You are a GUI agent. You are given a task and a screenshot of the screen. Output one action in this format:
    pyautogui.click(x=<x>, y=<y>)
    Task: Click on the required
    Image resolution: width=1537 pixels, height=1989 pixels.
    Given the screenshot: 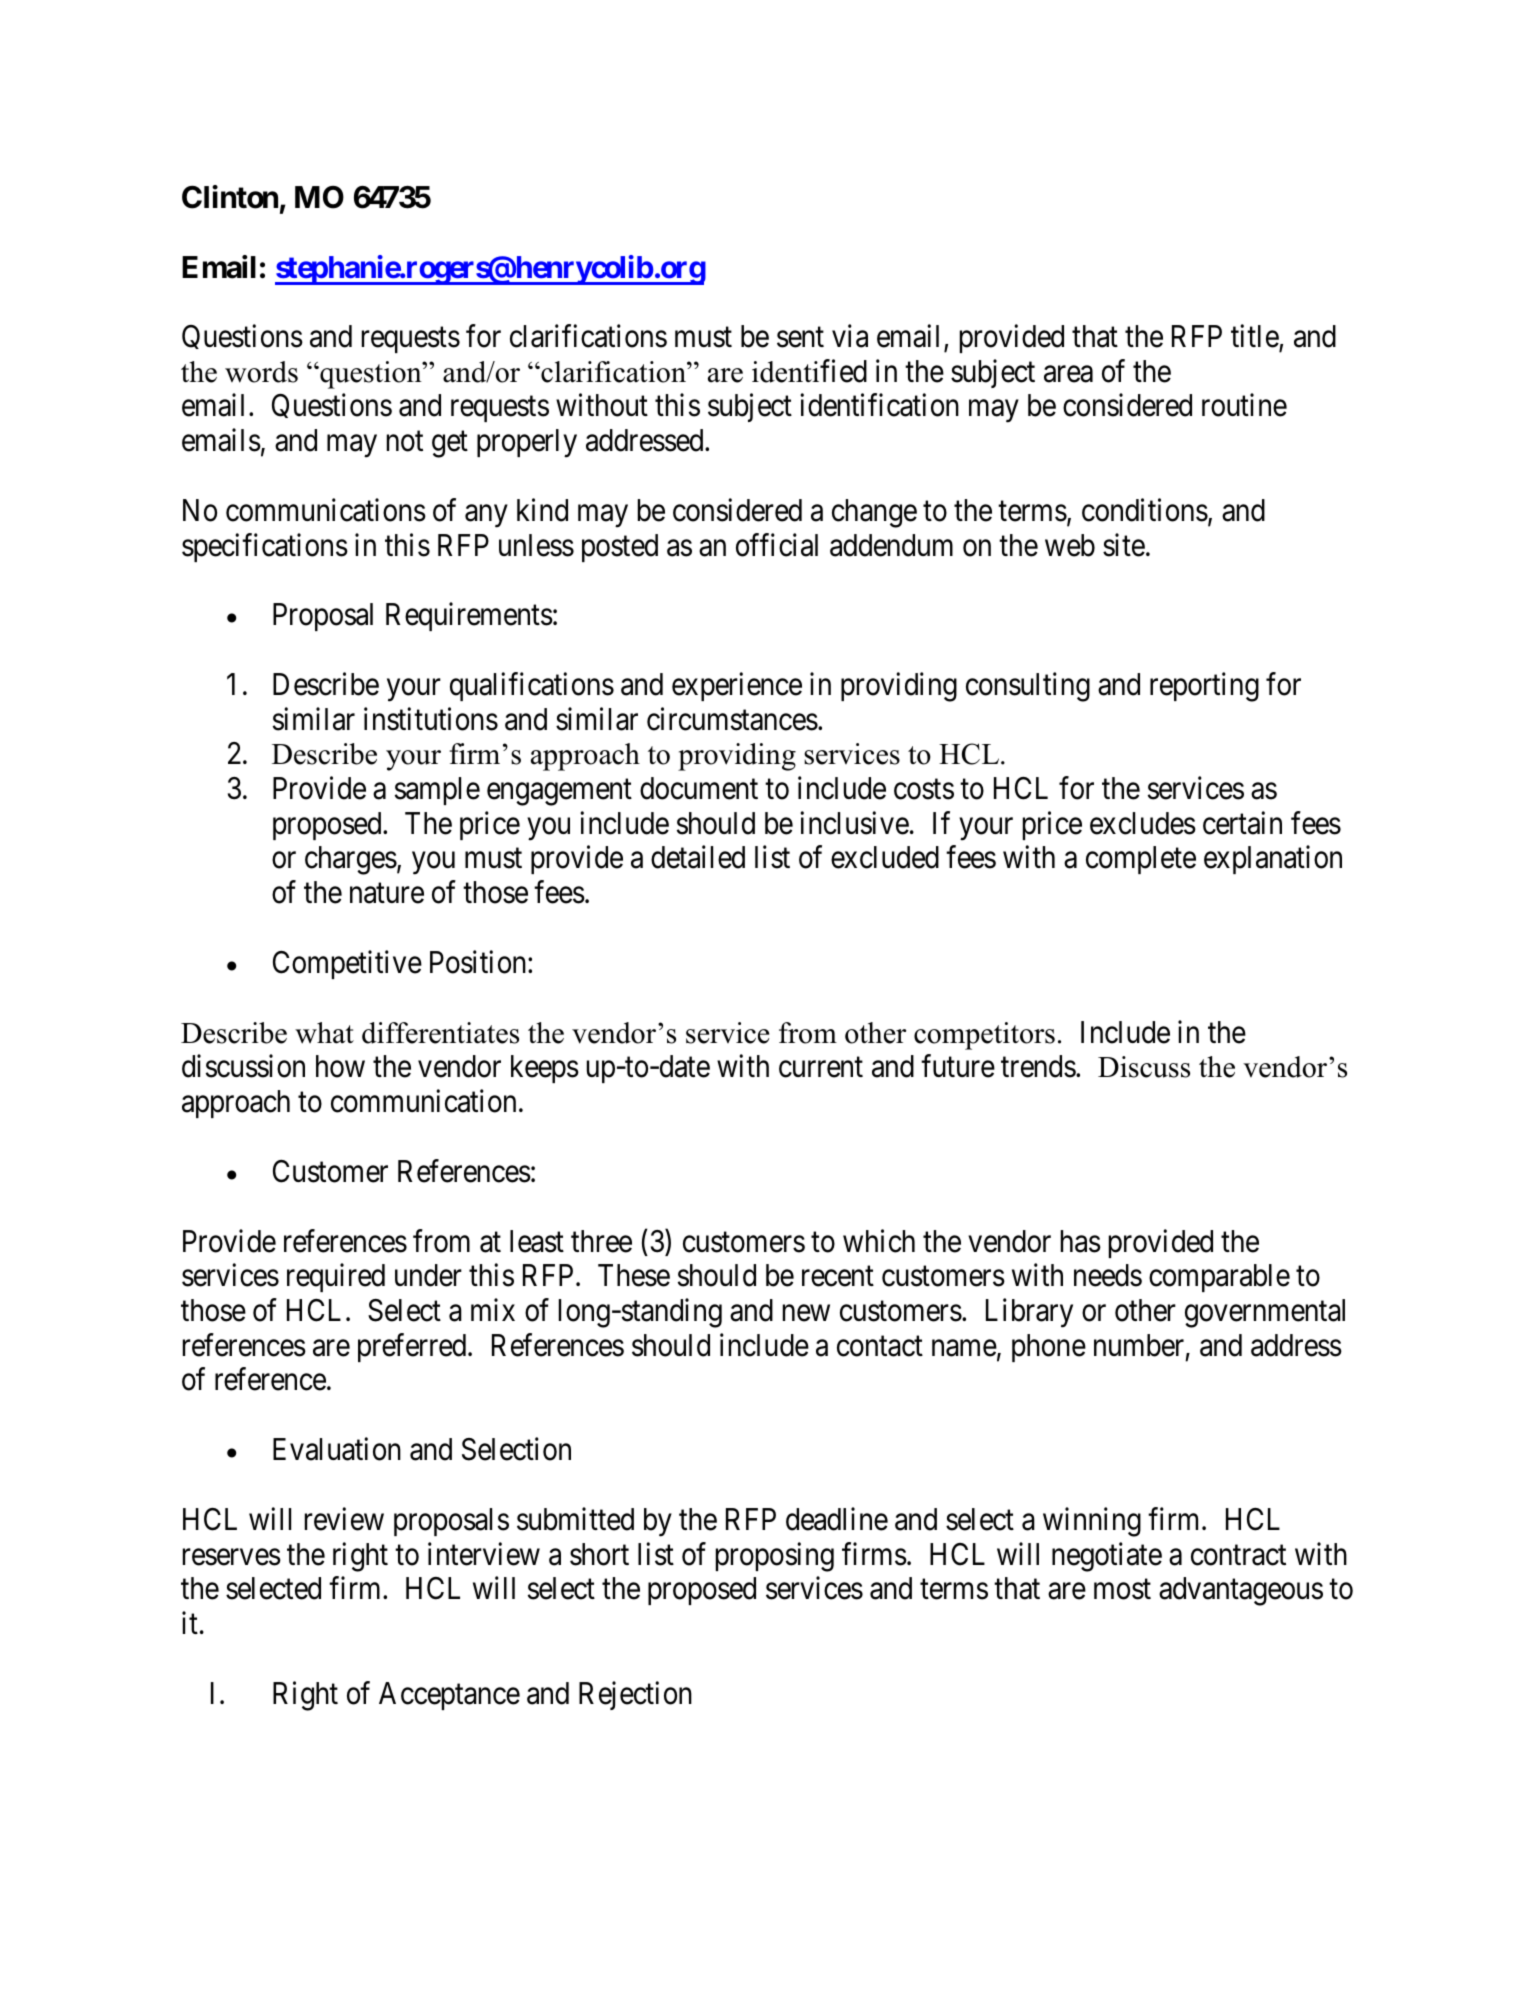 What is the action you would take?
    pyautogui.click(x=336, y=1278)
